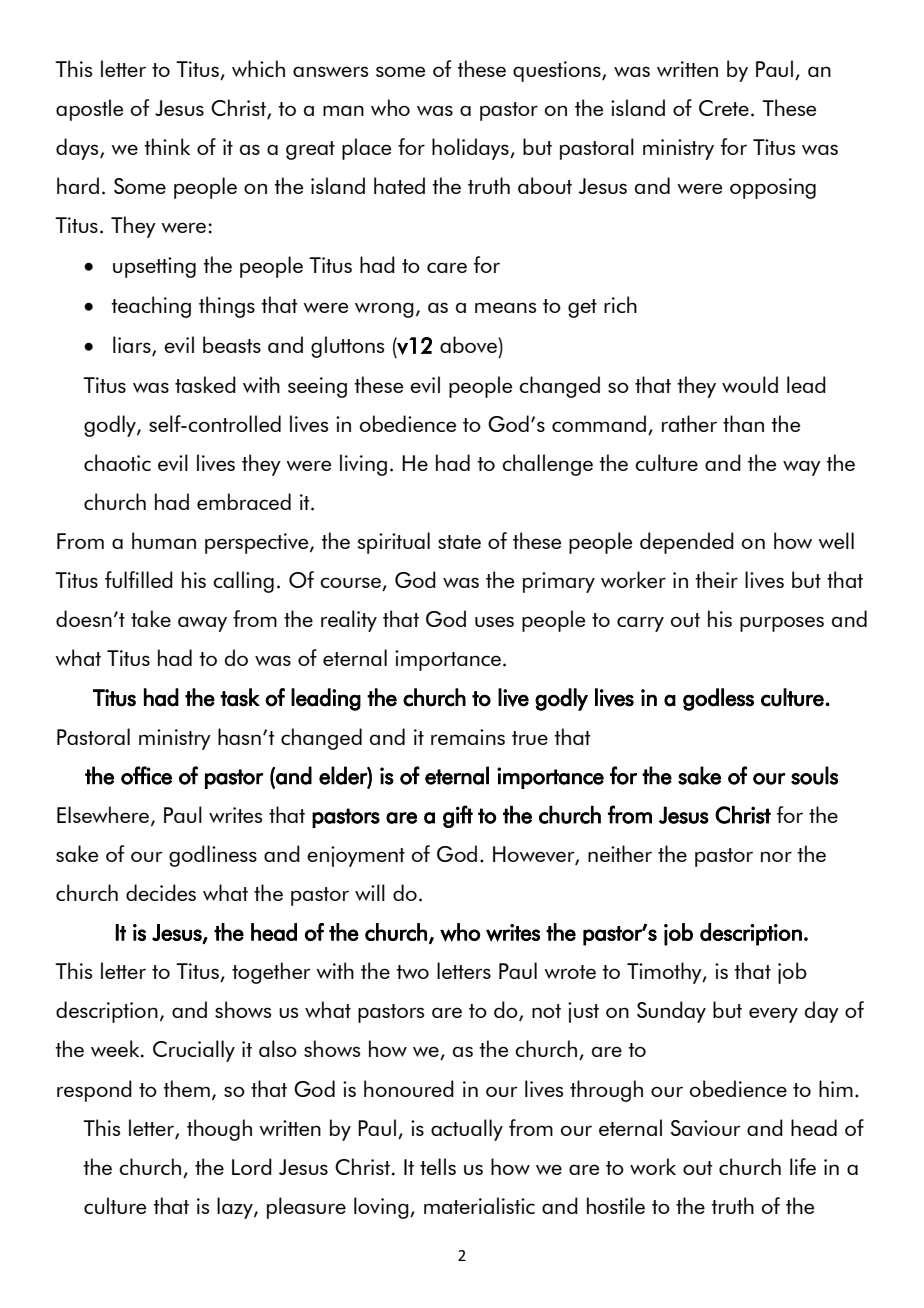 This screenshot has width=924, height=1308. What do you see at coordinates (776, 856) in the screenshot?
I see `nor` at bounding box center [776, 856].
